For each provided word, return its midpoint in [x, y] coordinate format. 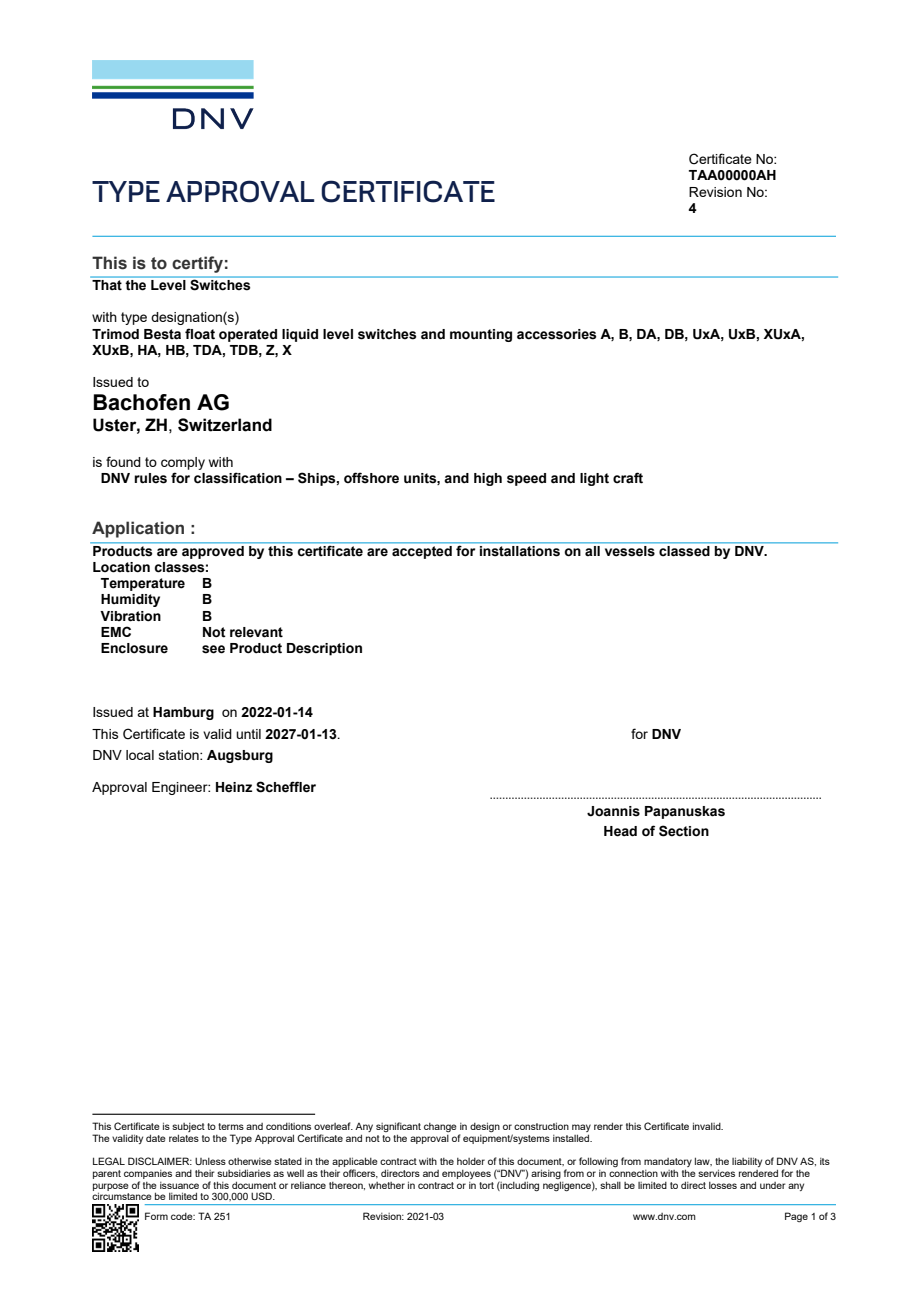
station [180, 755]
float [200, 334]
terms [231, 1126]
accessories [556, 334]
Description [324, 649]
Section [684, 831]
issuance [179, 1185]
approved [213, 552]
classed [684, 551]
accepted [422, 552]
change [440, 1127]
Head [620, 831]
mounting [481, 335]
